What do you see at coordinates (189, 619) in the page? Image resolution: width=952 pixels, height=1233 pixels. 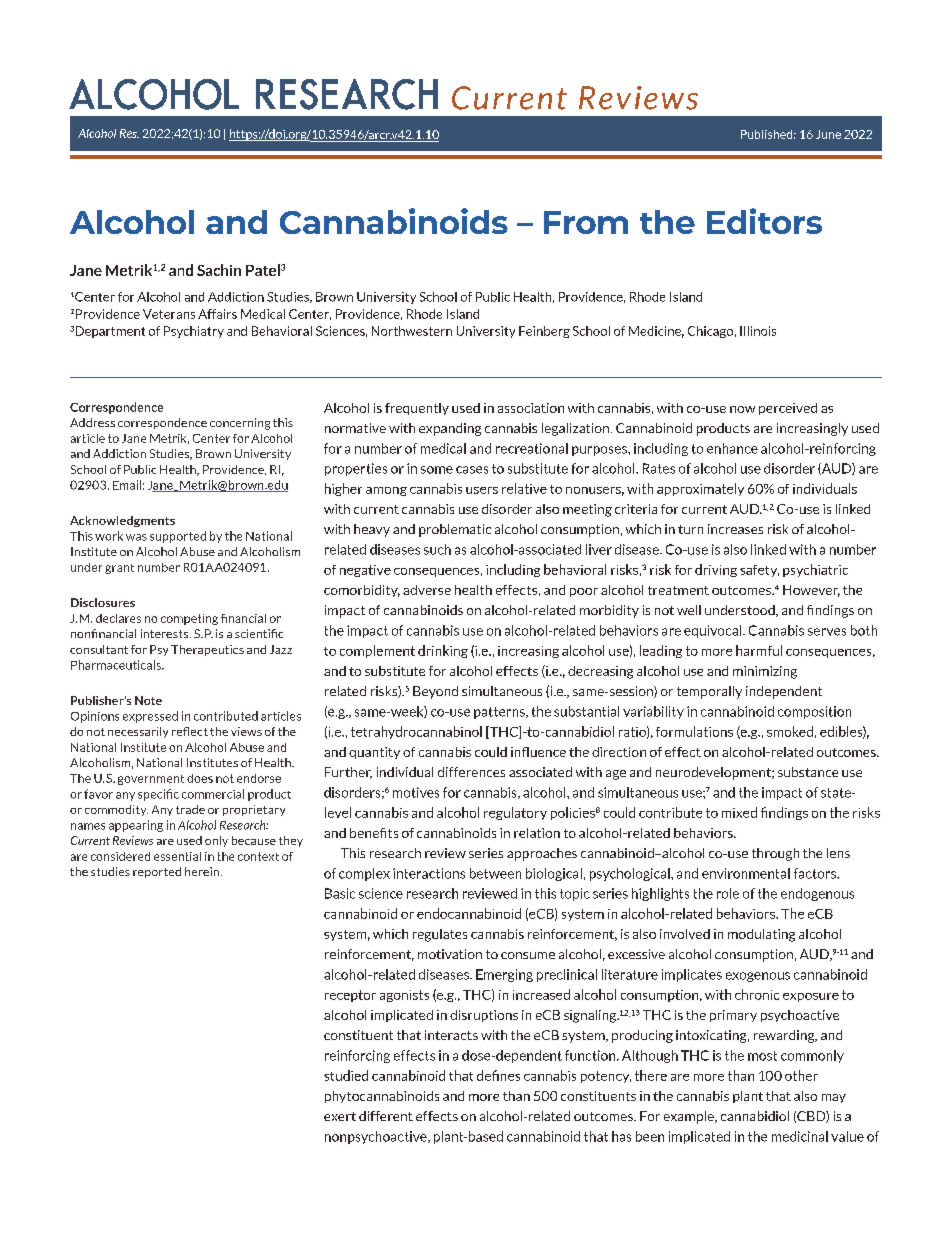 I see `competing` at bounding box center [189, 619].
